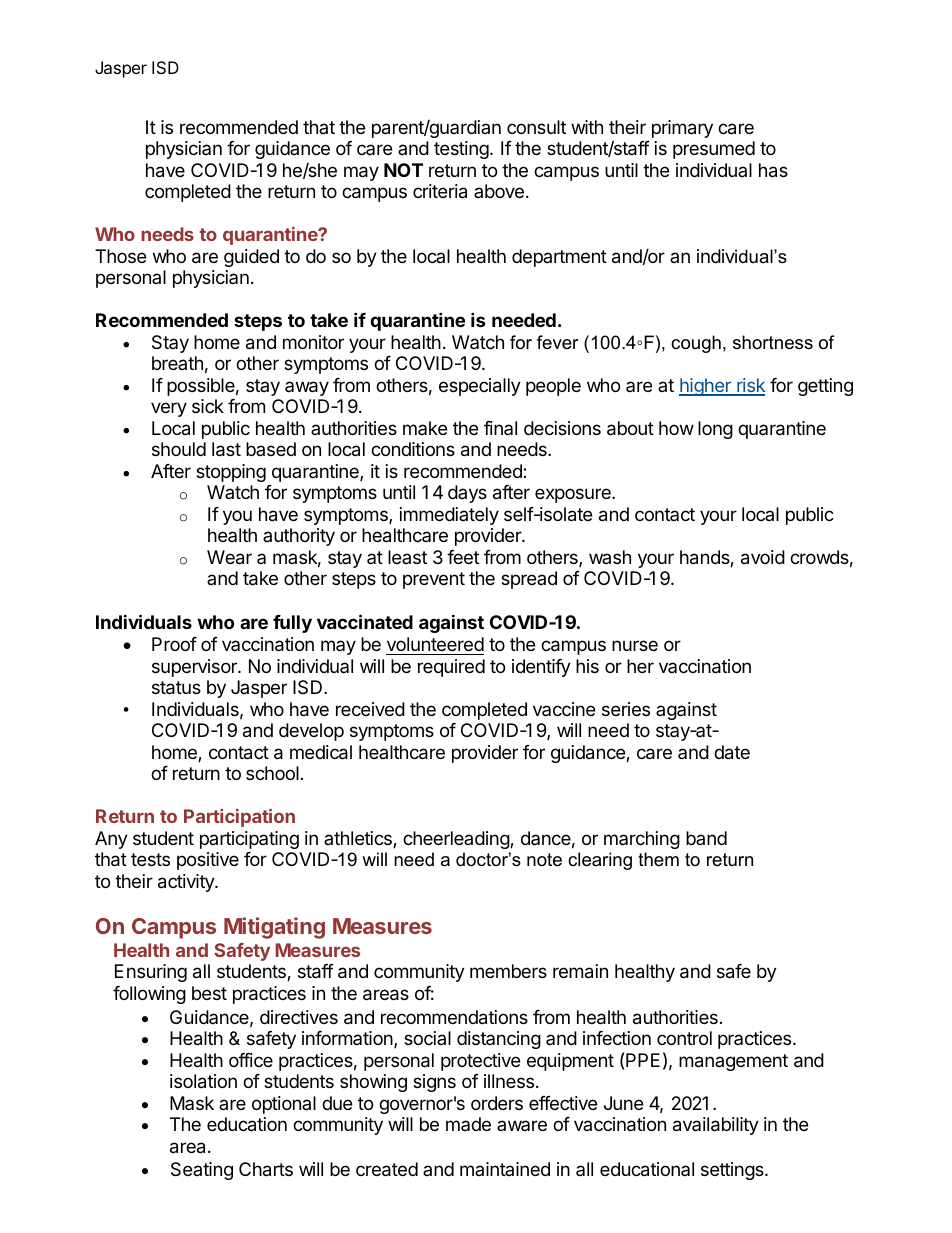  Describe the element at coordinates (202, 1171) in the screenshot. I see `Seating` at that location.
